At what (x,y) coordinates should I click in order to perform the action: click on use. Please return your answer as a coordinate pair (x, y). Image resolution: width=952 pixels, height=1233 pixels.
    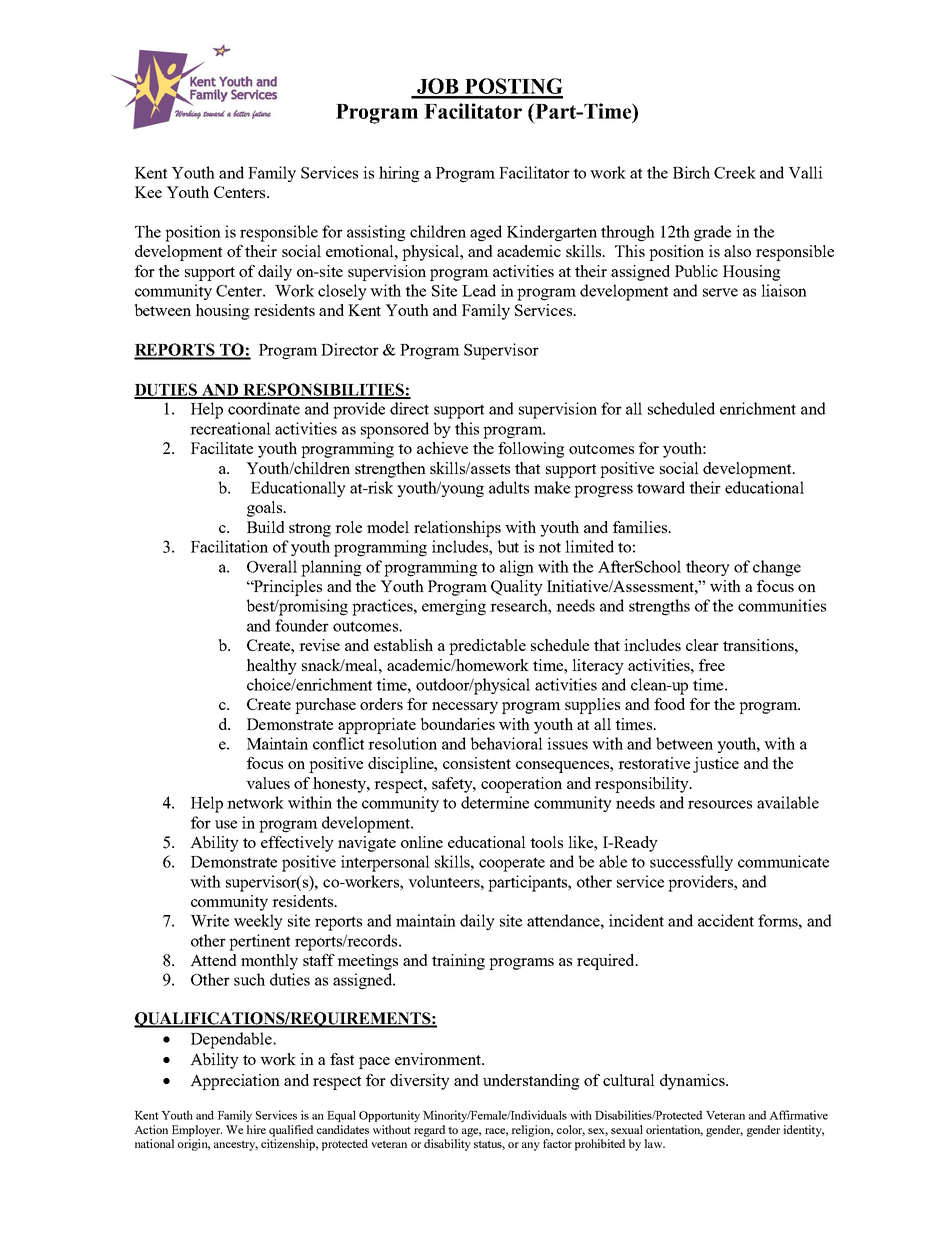
    Looking at the image, I should click on (226, 824).
